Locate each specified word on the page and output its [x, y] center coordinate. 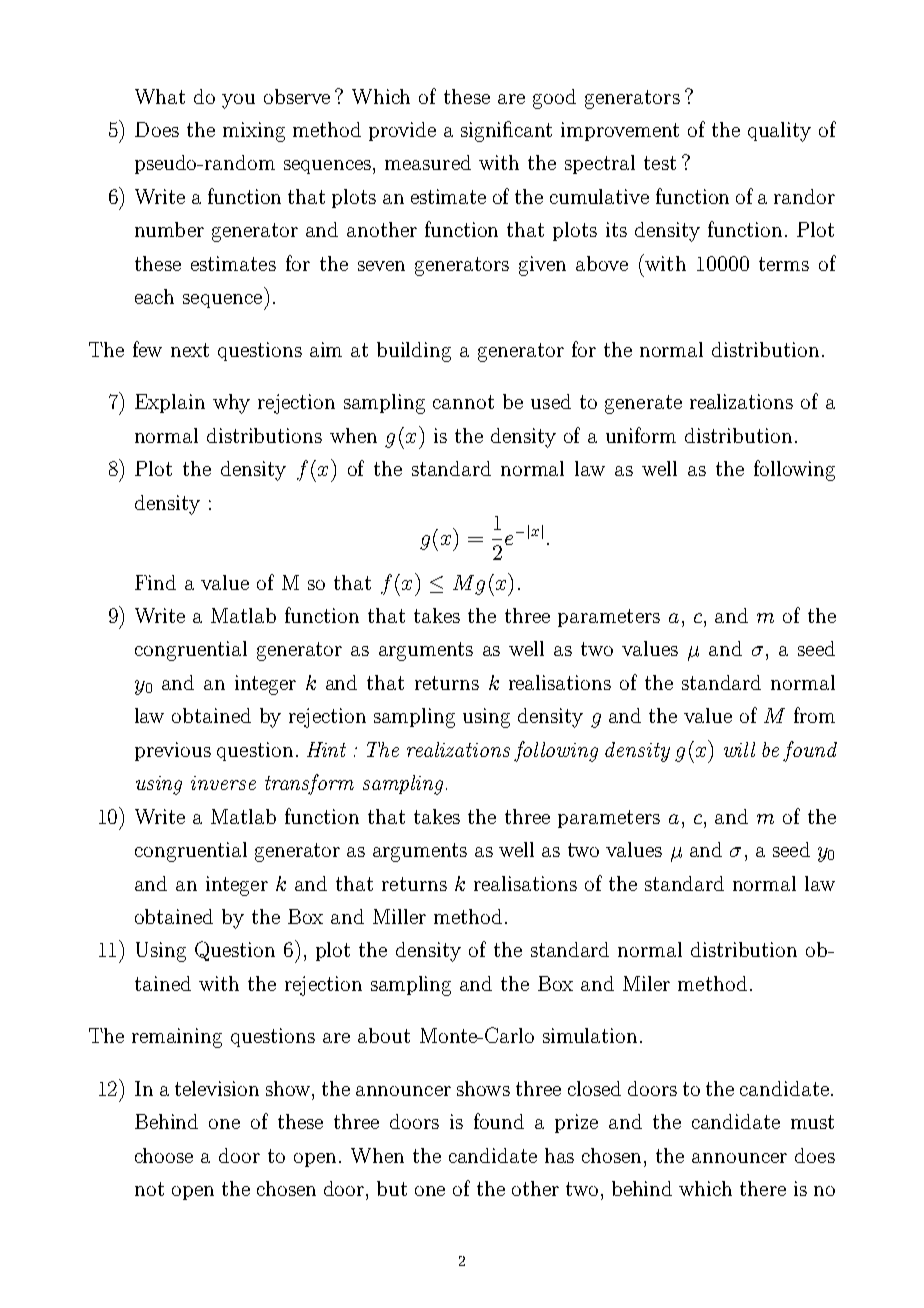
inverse [223, 783]
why [231, 404]
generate [643, 404]
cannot [463, 402]
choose [164, 1155]
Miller [399, 916]
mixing [254, 132]
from [814, 715]
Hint [326, 749]
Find [155, 582]
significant [506, 131]
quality [779, 132]
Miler [646, 983]
